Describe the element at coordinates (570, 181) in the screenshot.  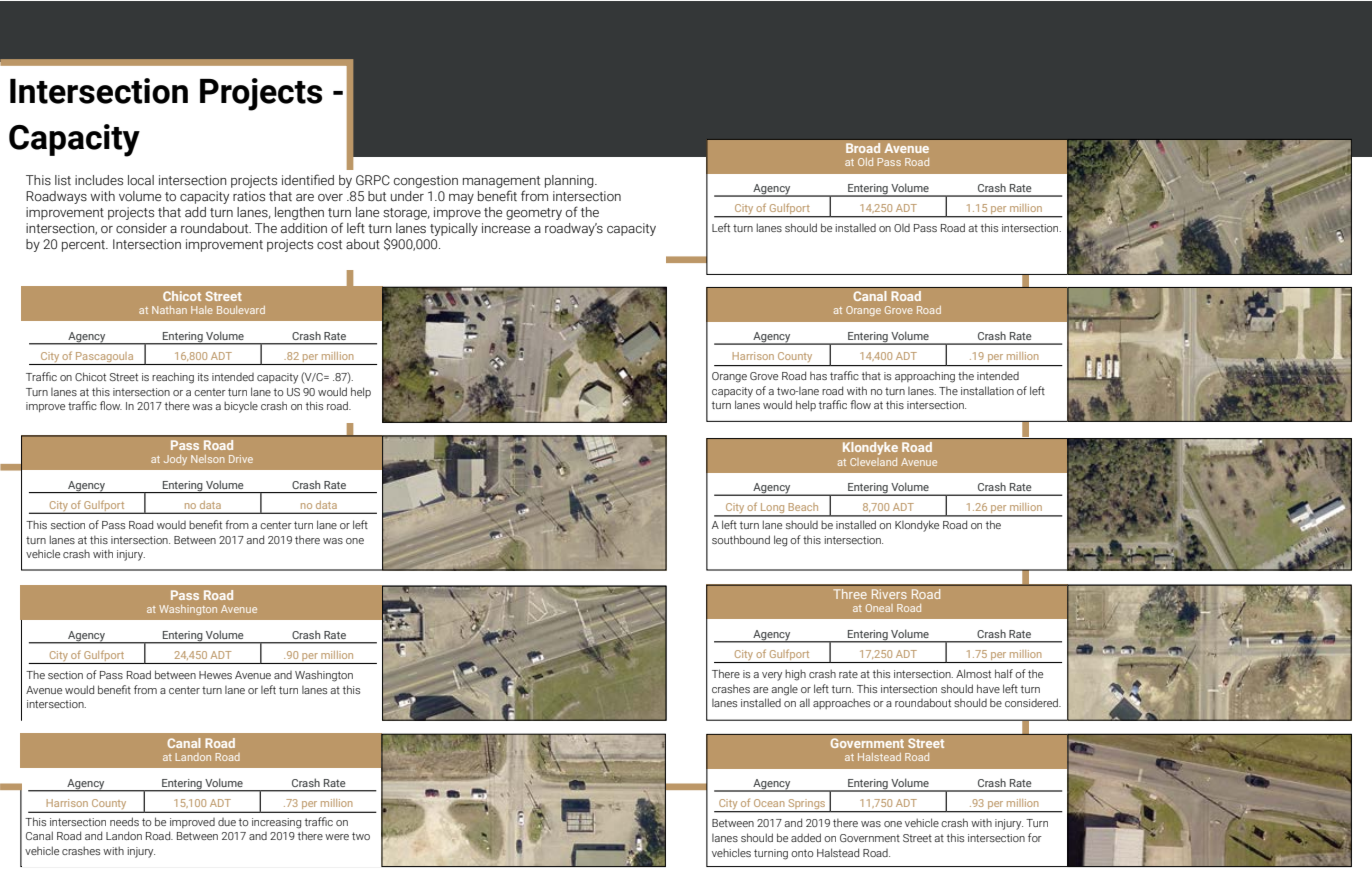
I see `planning` at that location.
